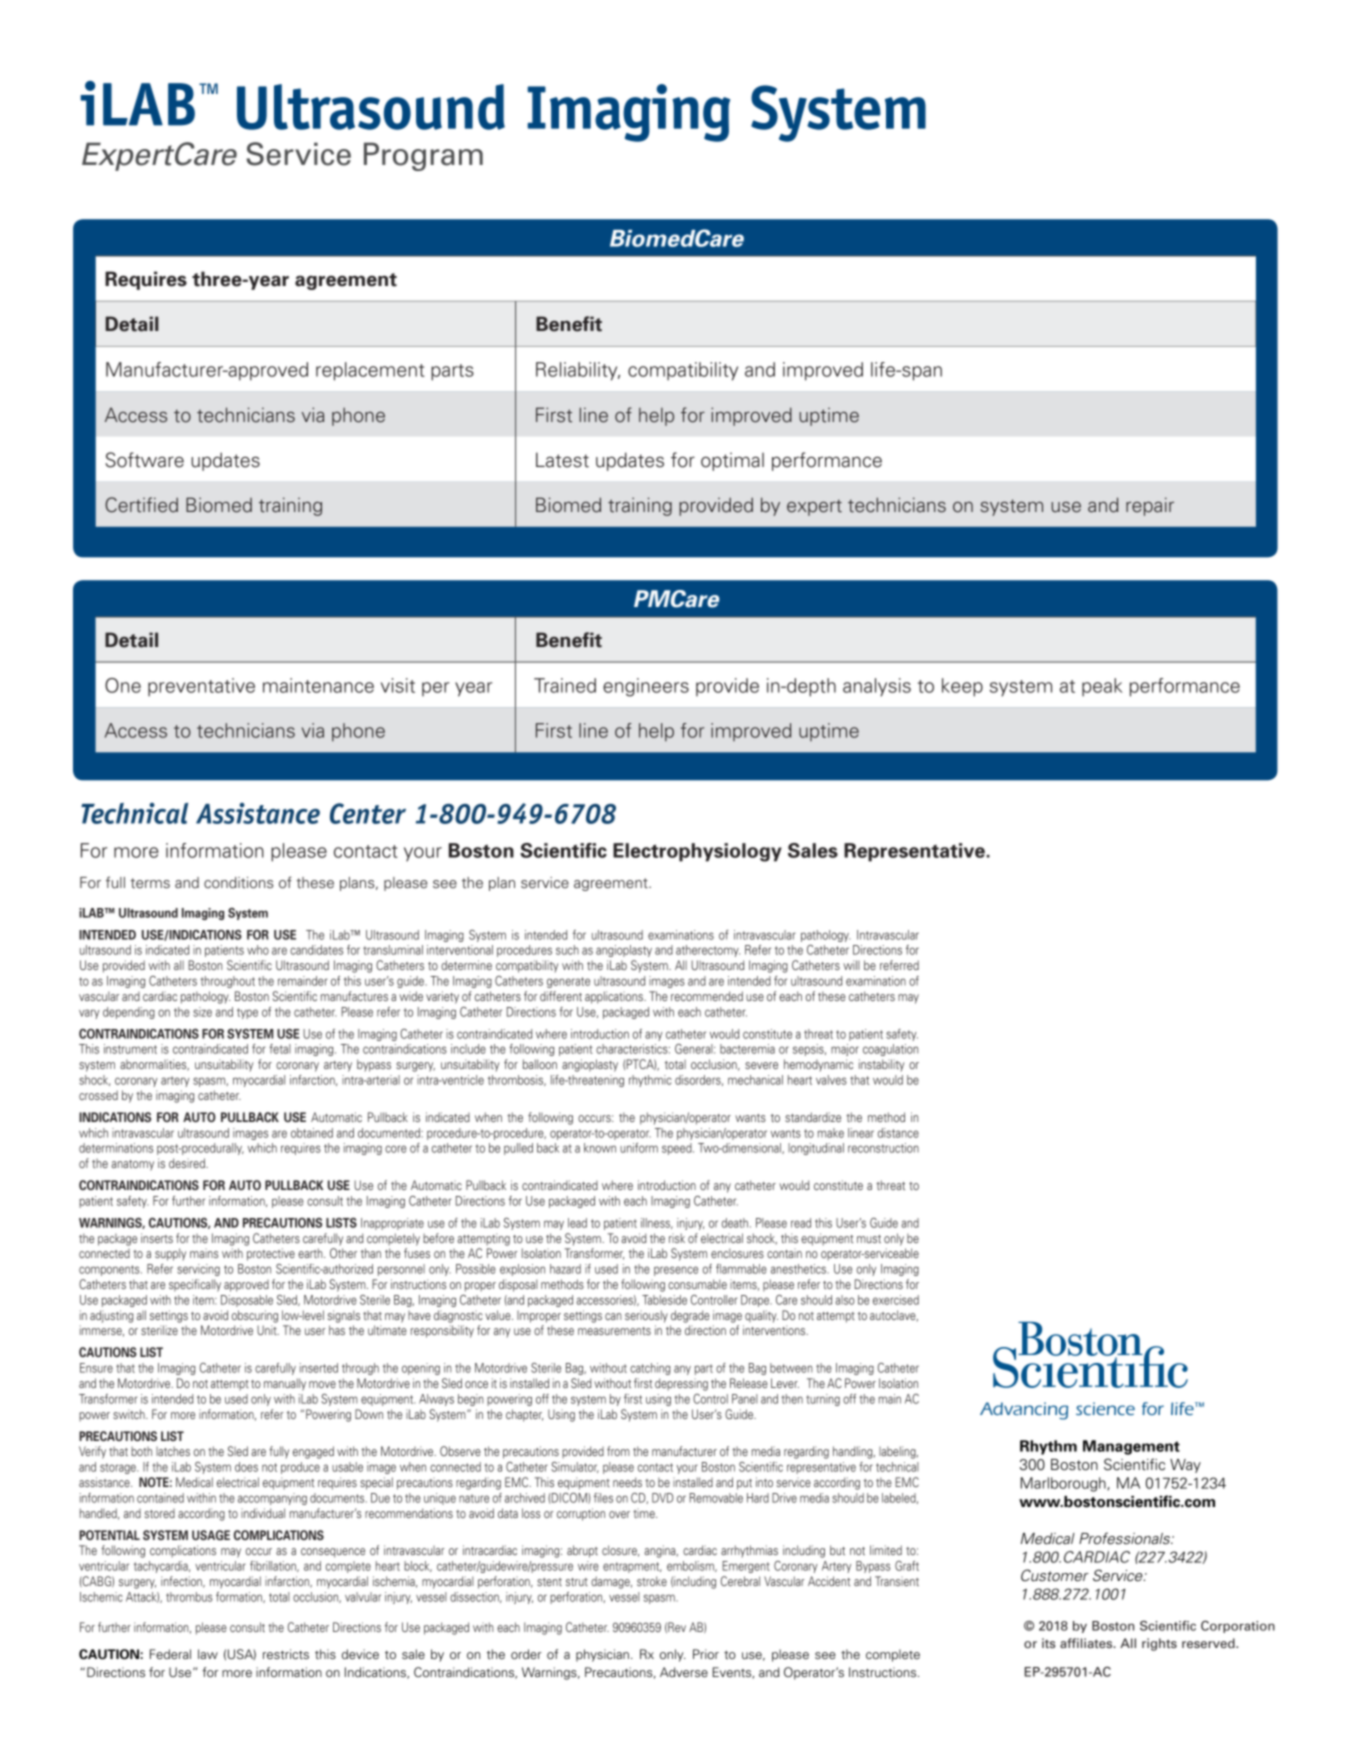  What do you see at coordinates (188, 1163) in the image?
I see `desired` at bounding box center [188, 1163].
